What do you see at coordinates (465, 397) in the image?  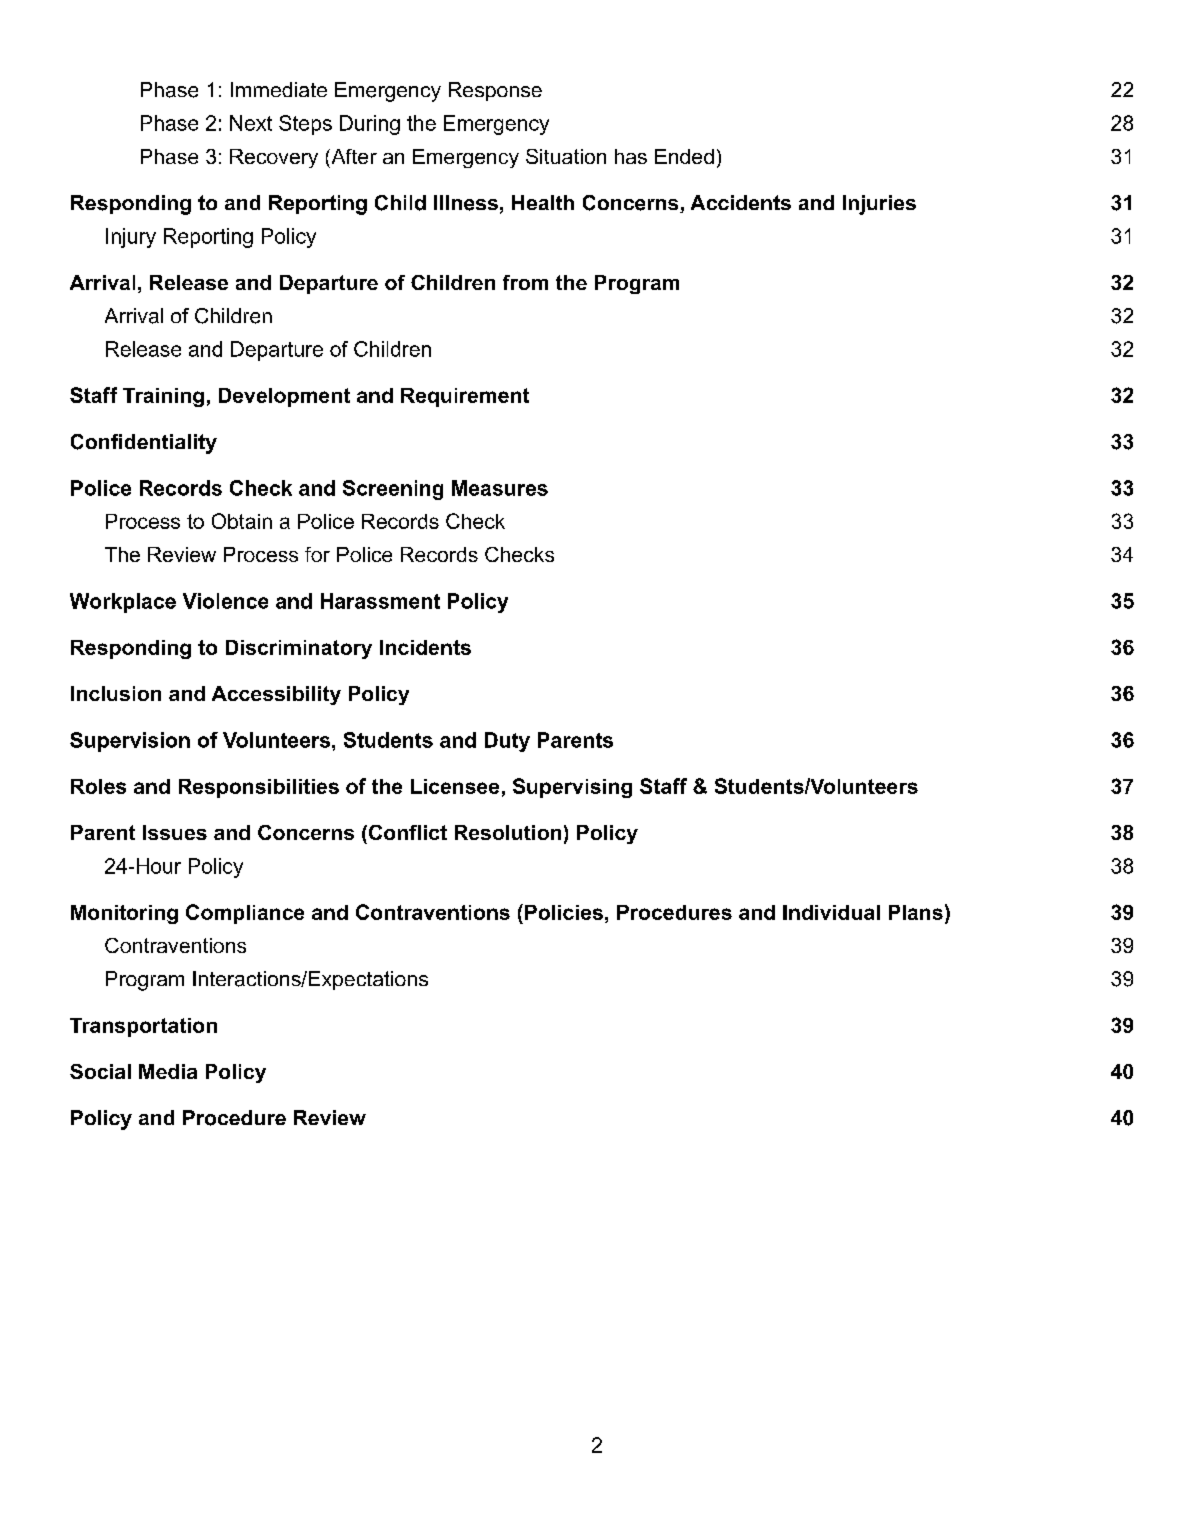 I see `Requirement` at bounding box center [465, 397].
